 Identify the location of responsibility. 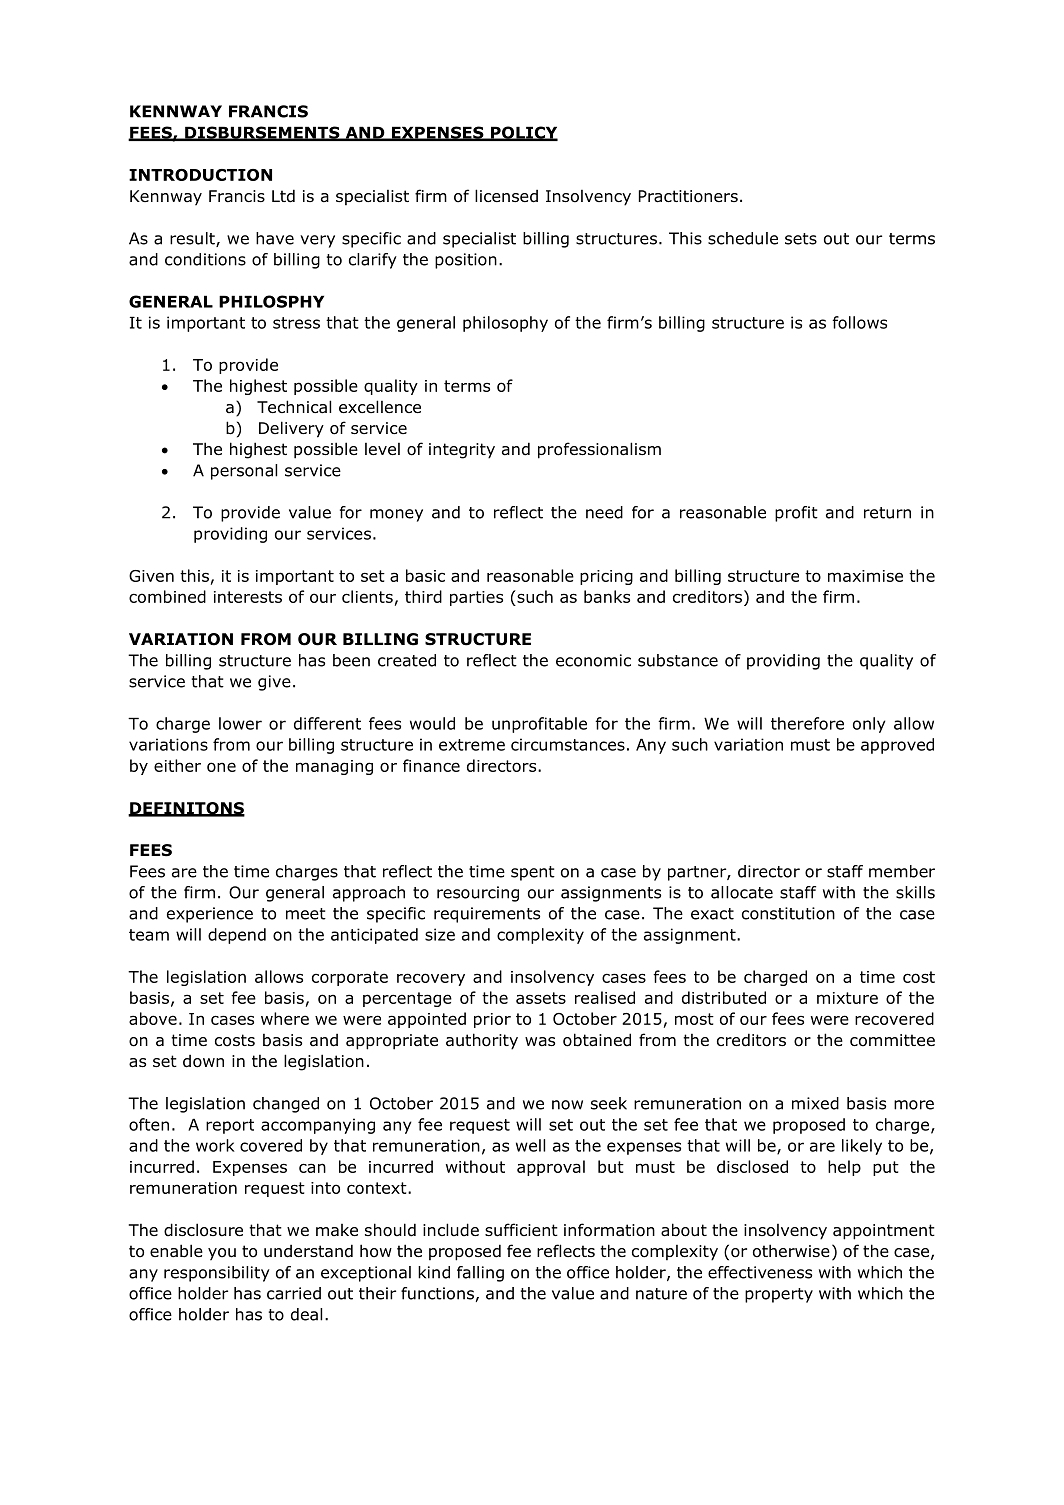
(217, 1274).
